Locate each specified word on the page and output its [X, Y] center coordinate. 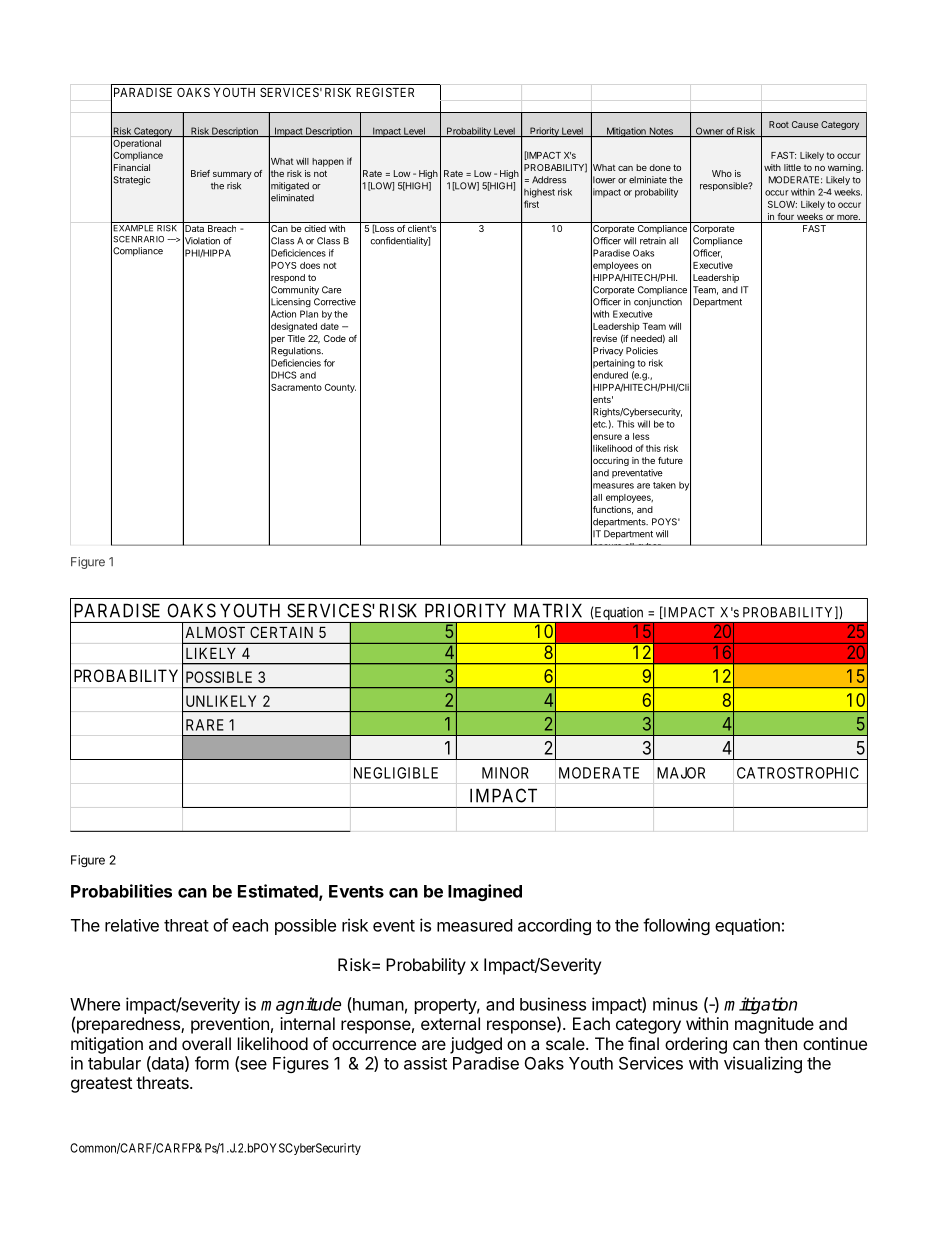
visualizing [763, 1064]
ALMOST [215, 632]
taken [664, 485]
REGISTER [385, 92]
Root [779, 124]
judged [476, 1045]
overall [206, 1043]
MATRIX [548, 610]
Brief [200, 173]
